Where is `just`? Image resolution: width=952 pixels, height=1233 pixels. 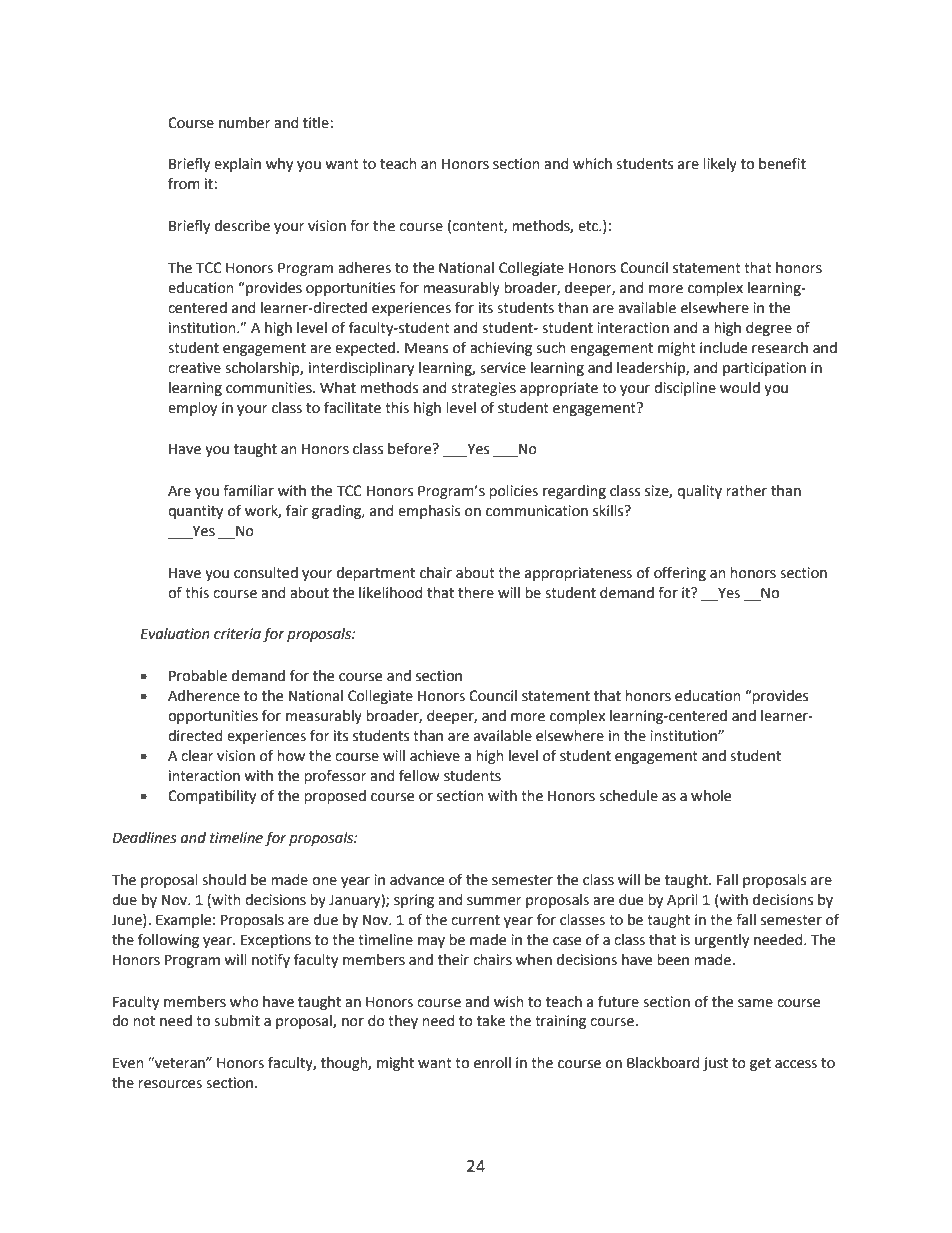 just is located at coordinates (715, 1064).
